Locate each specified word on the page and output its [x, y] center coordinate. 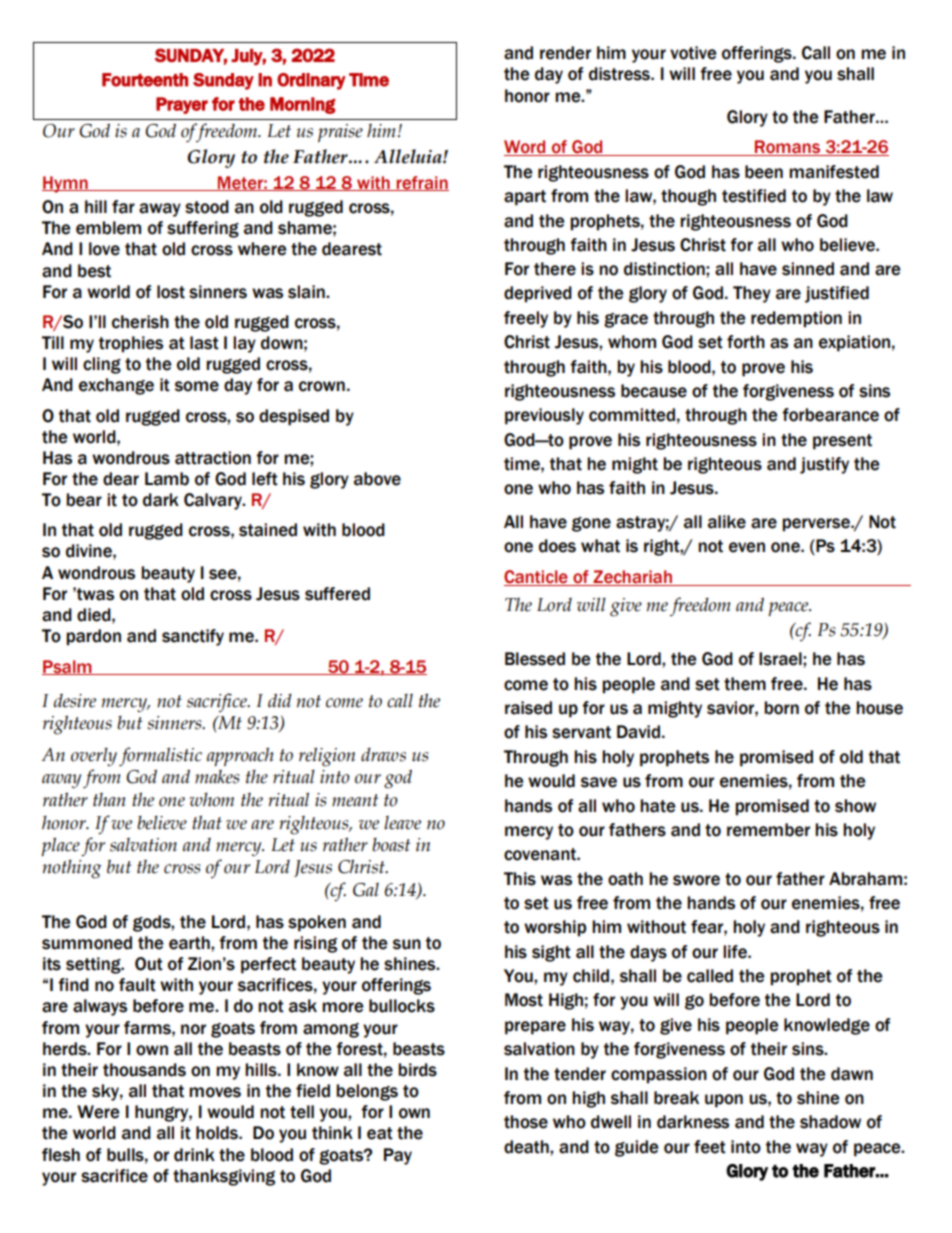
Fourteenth [145, 80]
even [747, 547]
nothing [72, 869]
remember [768, 830]
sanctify [193, 637]
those [526, 1122]
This [520, 879]
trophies [131, 344]
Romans [788, 148]
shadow [830, 1122]
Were [98, 1112]
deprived [538, 294]
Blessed [535, 659]
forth [746, 342]
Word [526, 148]
